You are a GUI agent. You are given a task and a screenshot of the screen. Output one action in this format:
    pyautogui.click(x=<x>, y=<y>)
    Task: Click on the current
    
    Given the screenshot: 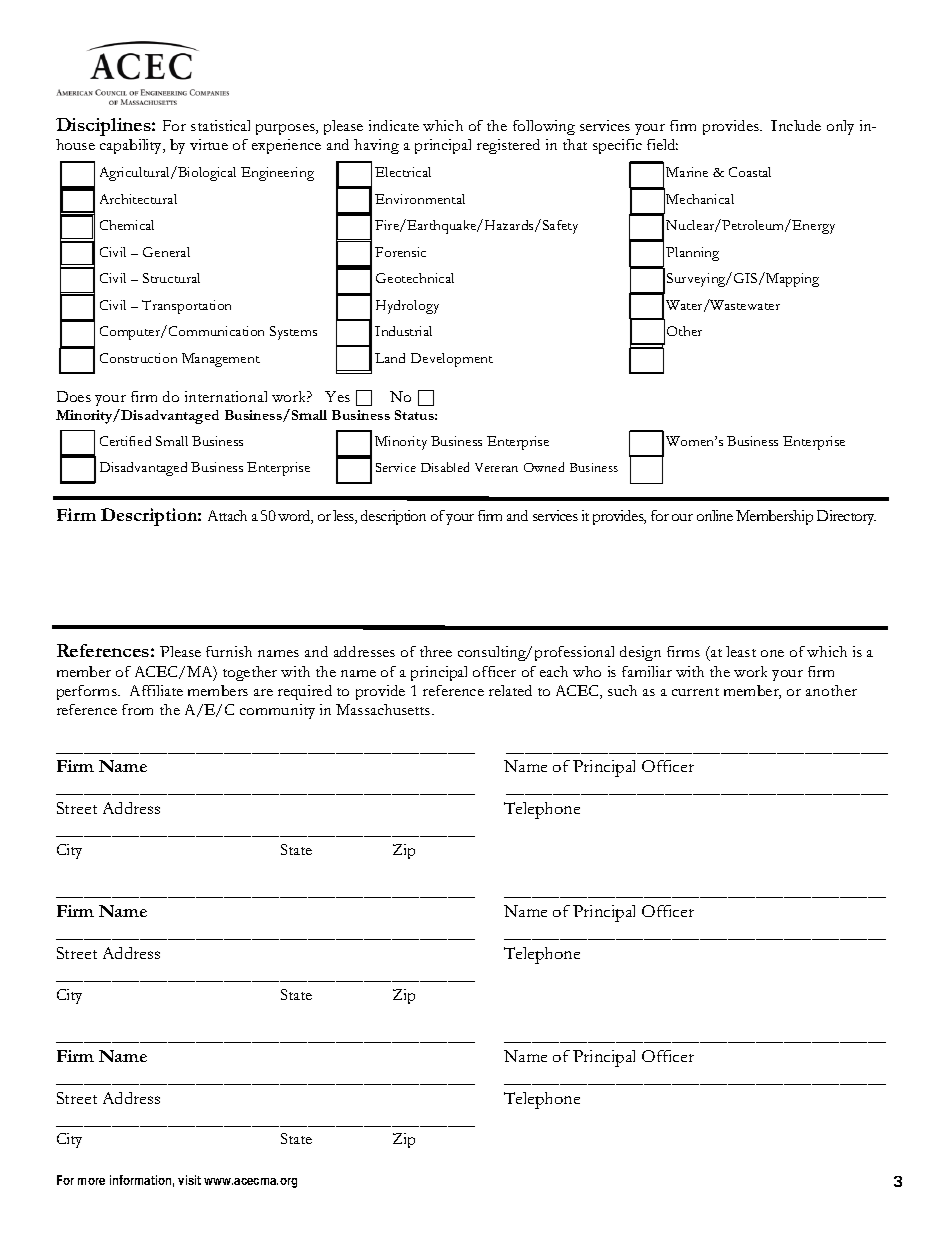 What is the action you would take?
    pyautogui.click(x=695, y=692)
